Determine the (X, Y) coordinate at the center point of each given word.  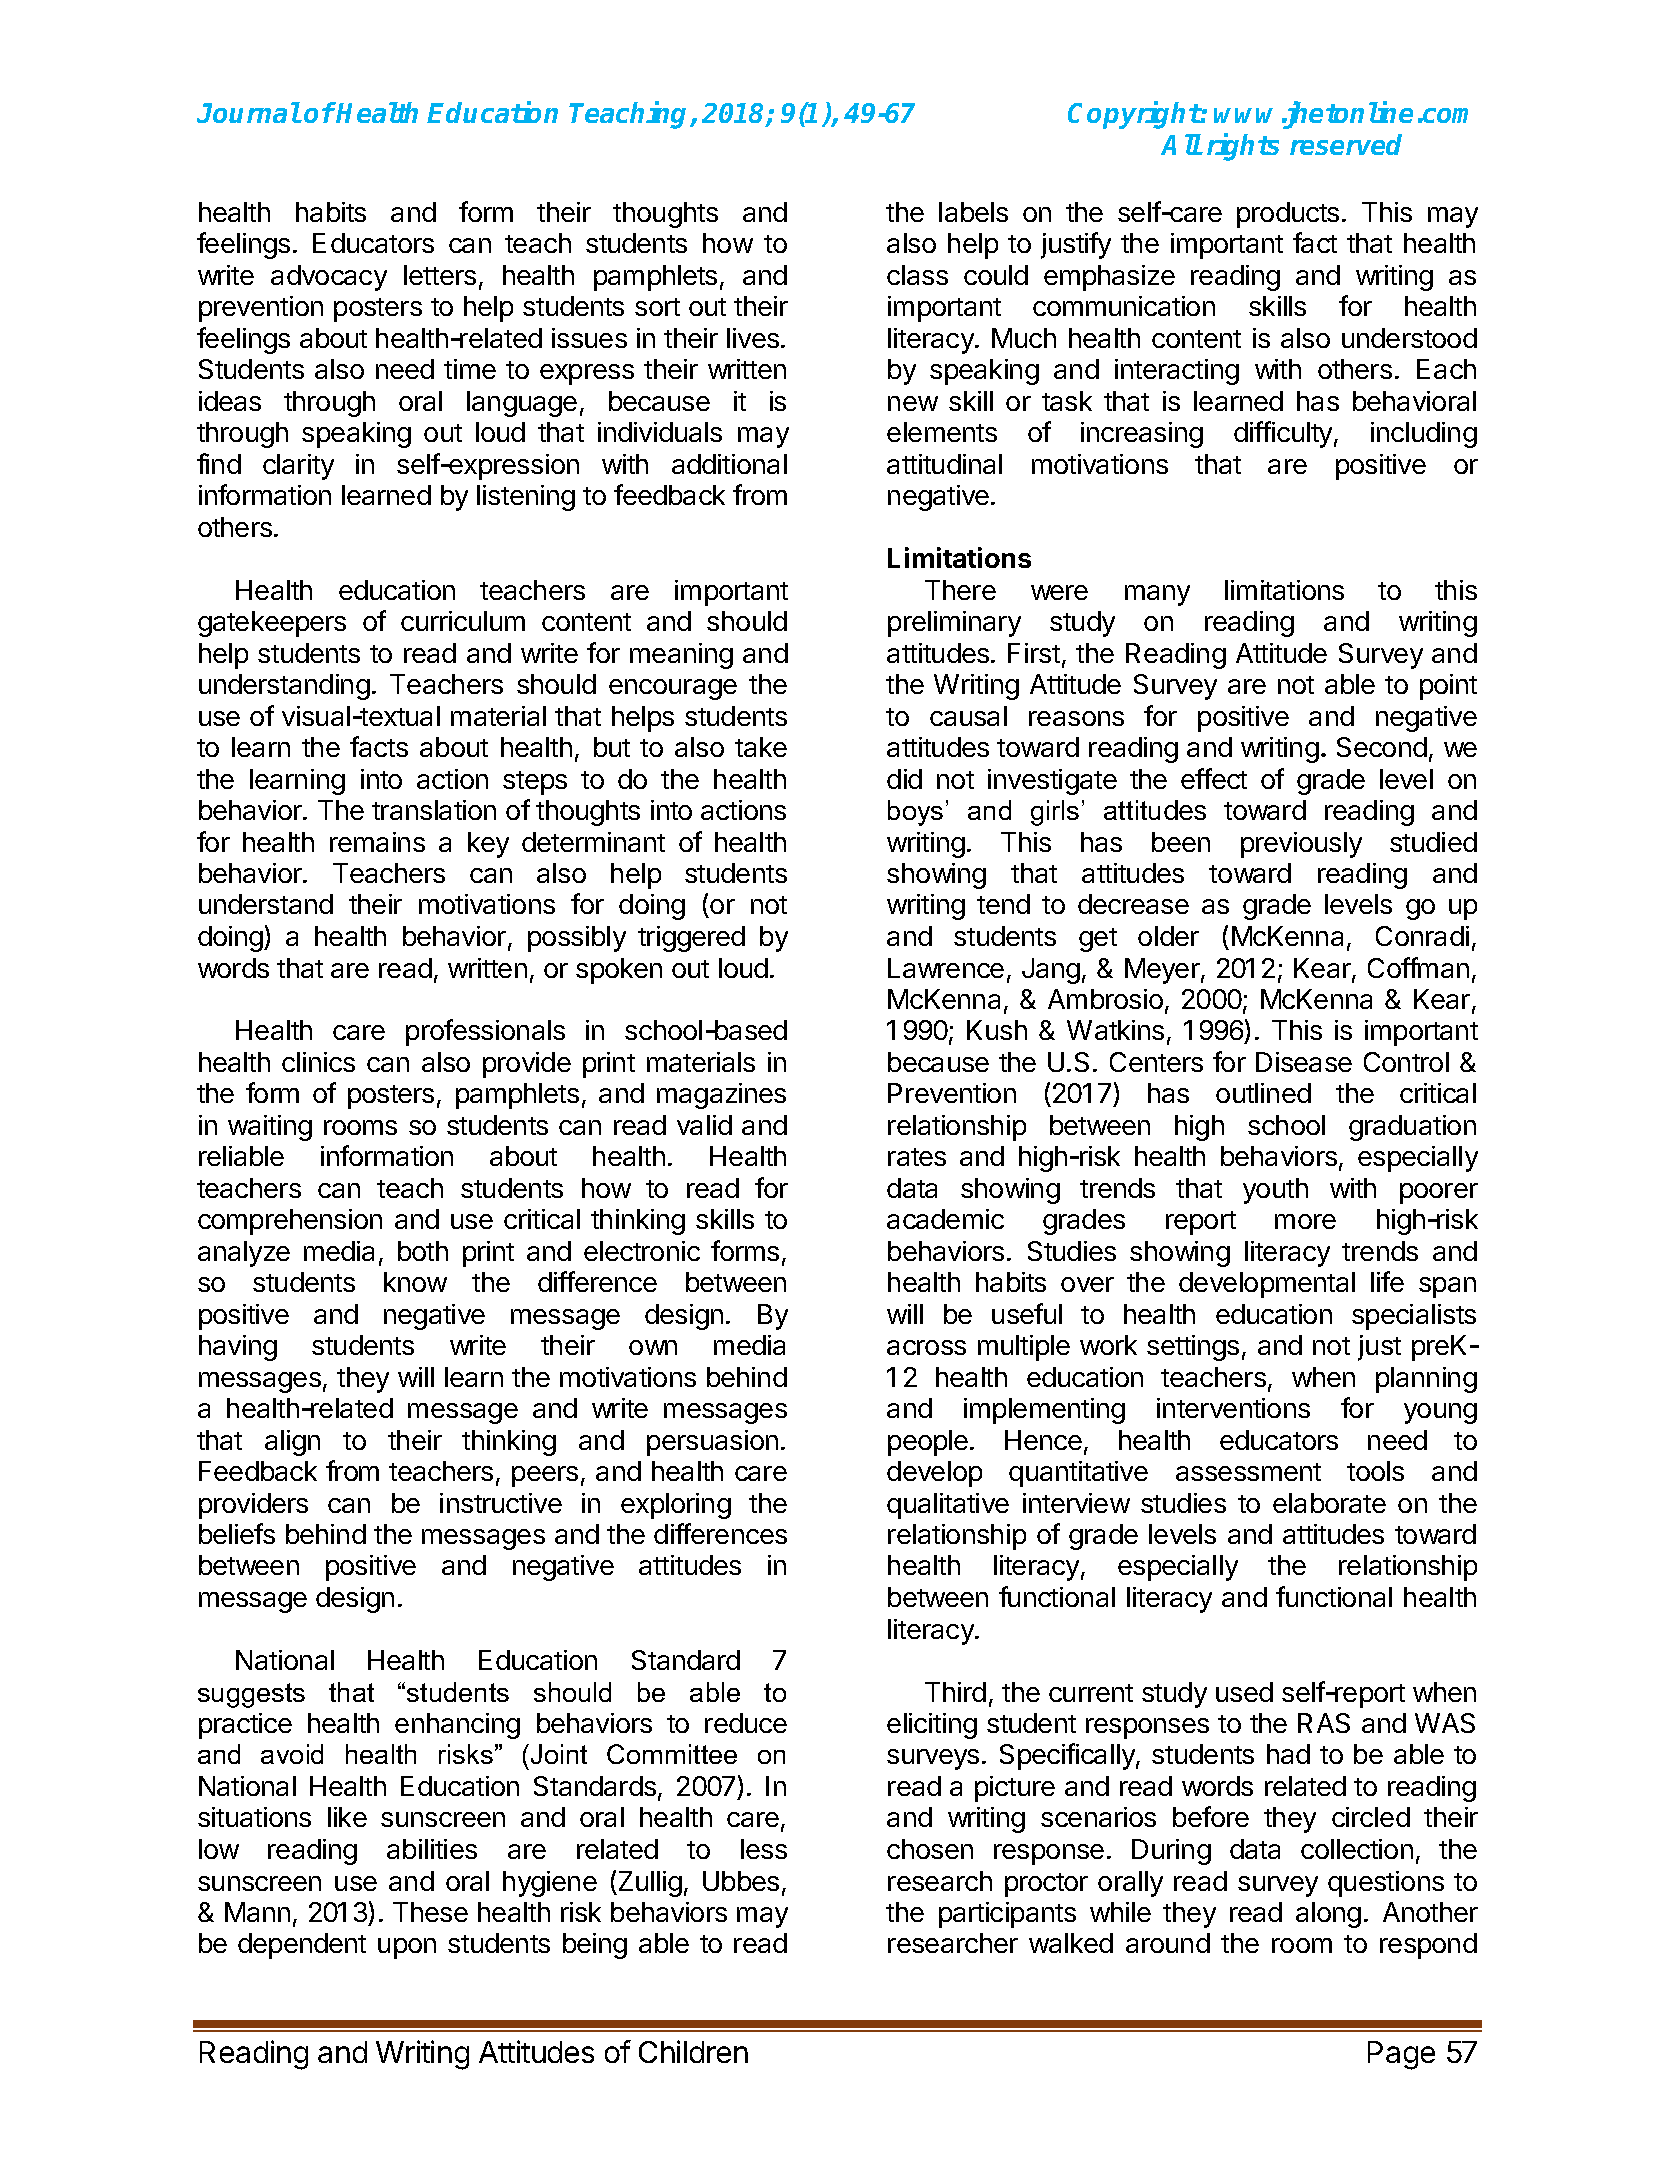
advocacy (329, 278)
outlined (1263, 1093)
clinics (318, 1062)
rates (917, 1157)
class (917, 275)
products (1288, 215)
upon (407, 1948)
